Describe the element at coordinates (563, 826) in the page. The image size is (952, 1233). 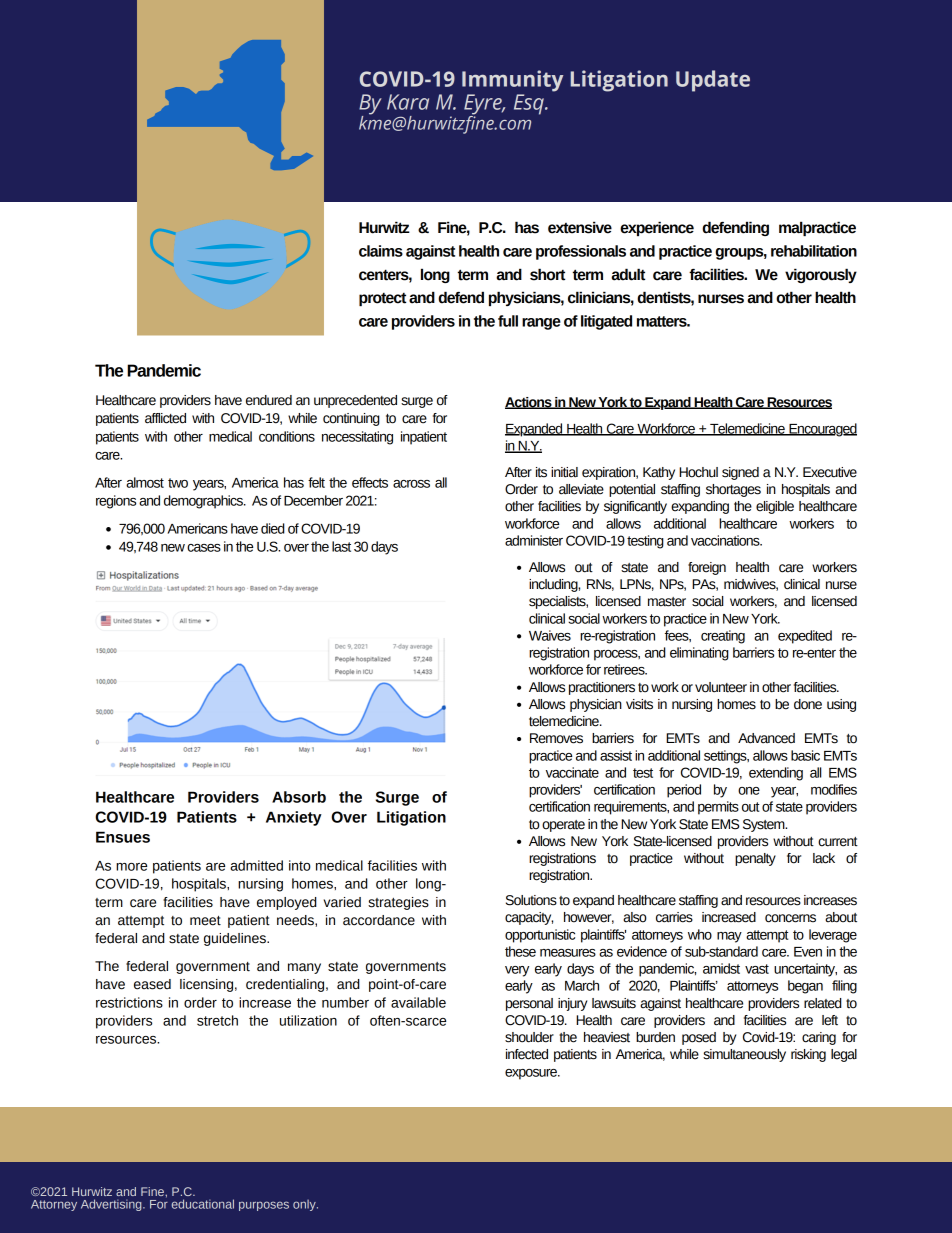
I see `operate` at that location.
